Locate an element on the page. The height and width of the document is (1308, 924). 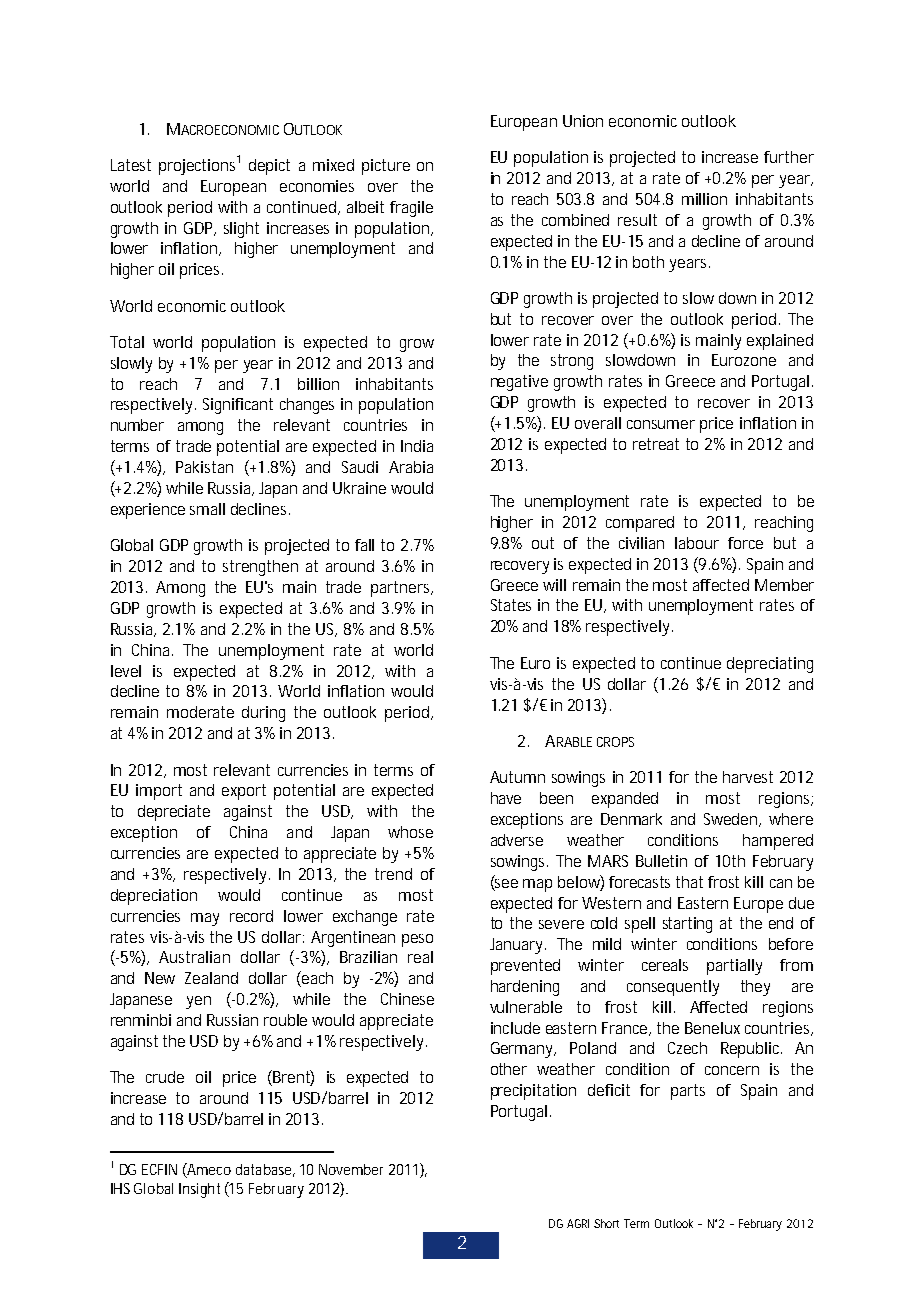
depreciating is located at coordinates (770, 665).
